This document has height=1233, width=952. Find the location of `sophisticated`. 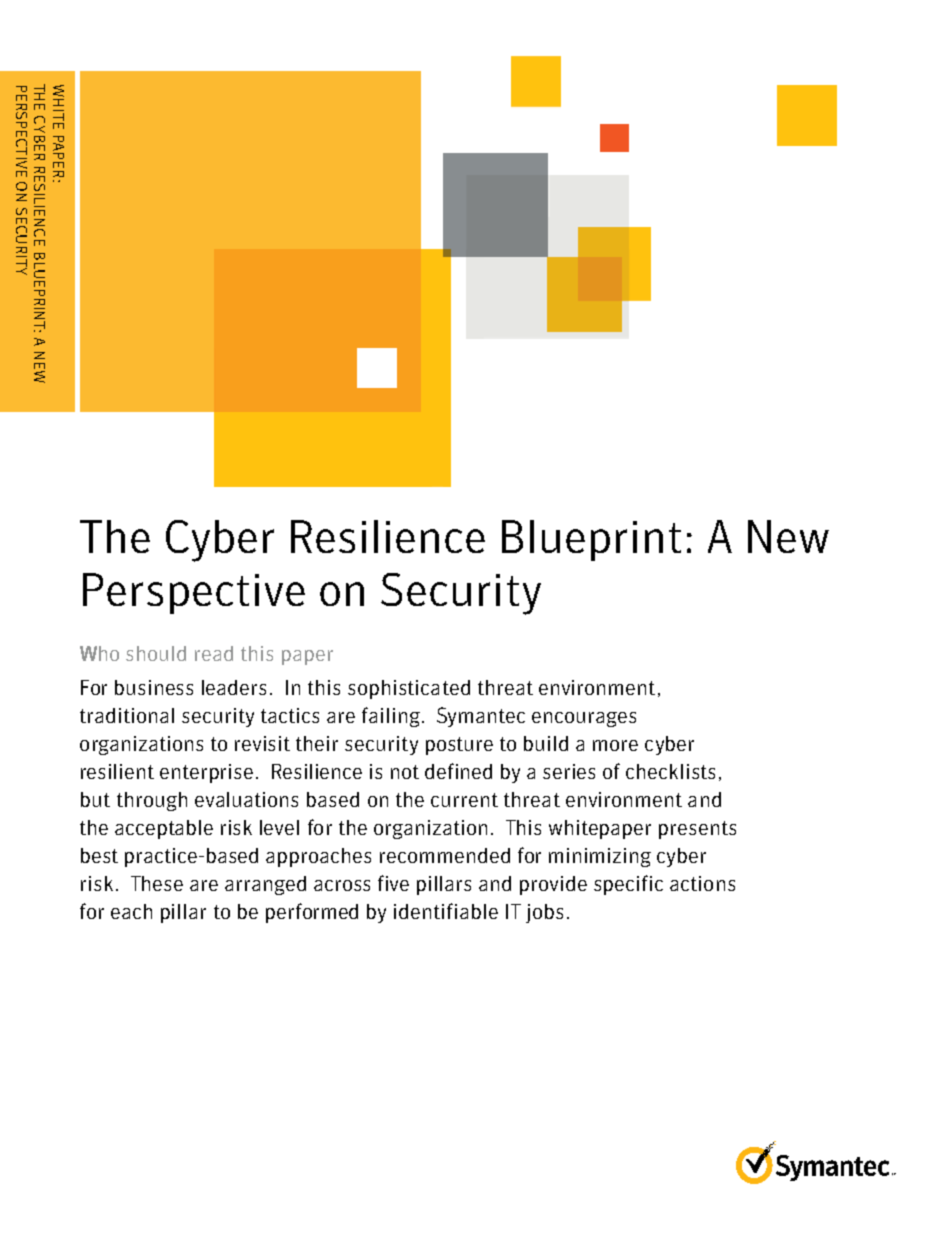

sophisticated is located at coordinates (409, 689).
